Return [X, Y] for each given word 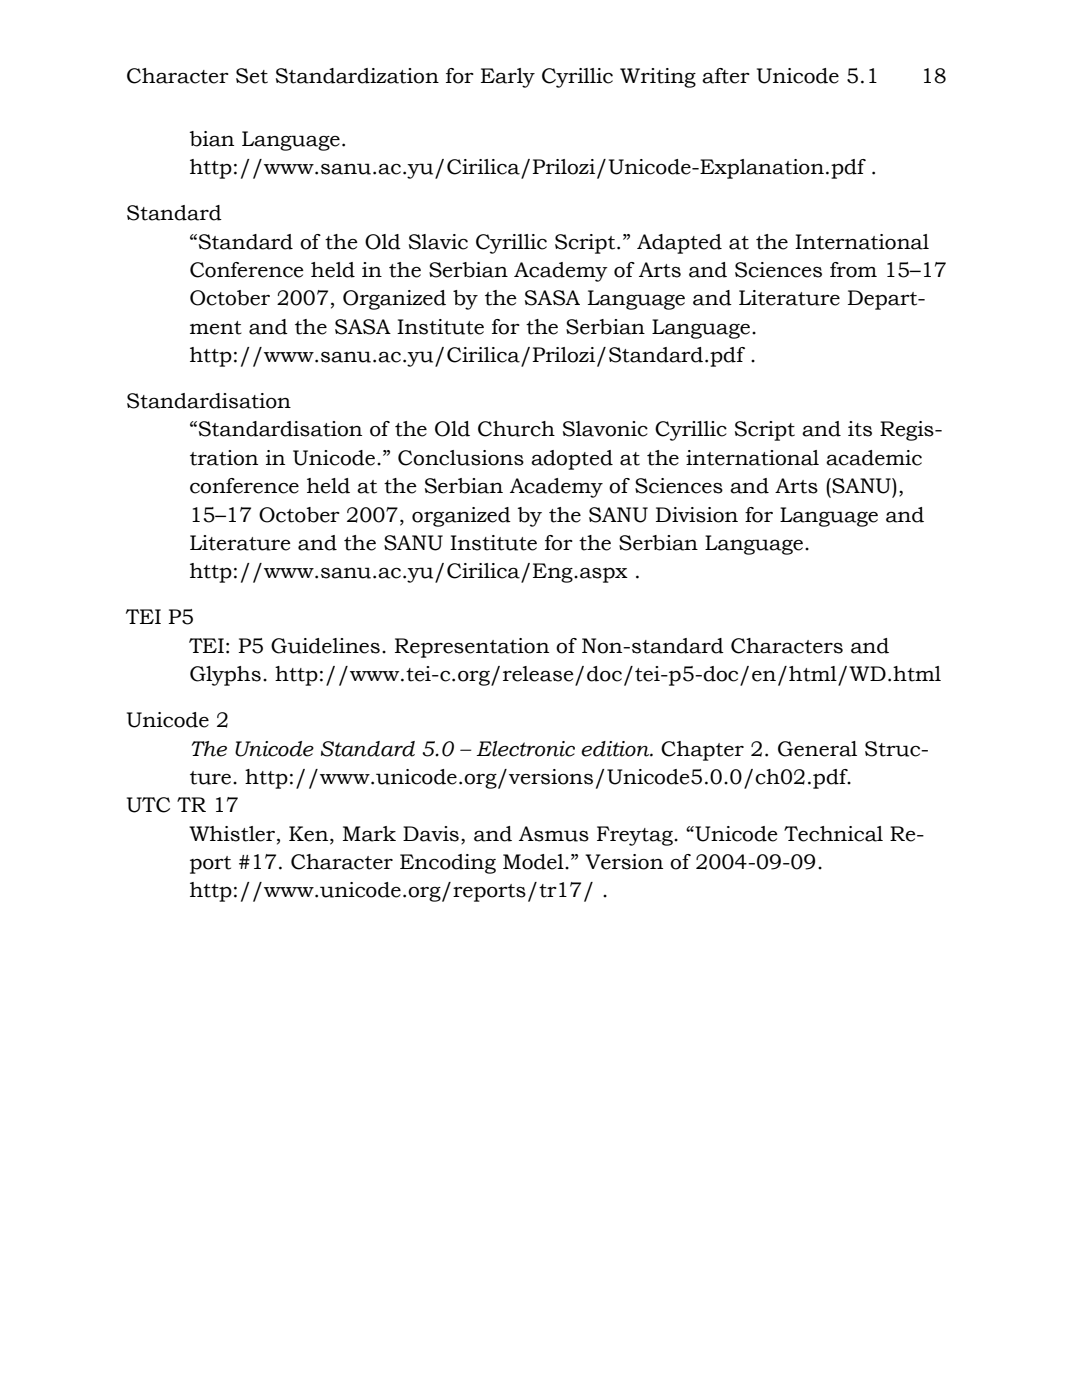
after [726, 76]
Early [508, 78]
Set [252, 76]
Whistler [233, 834]
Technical [833, 834]
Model [534, 862]
